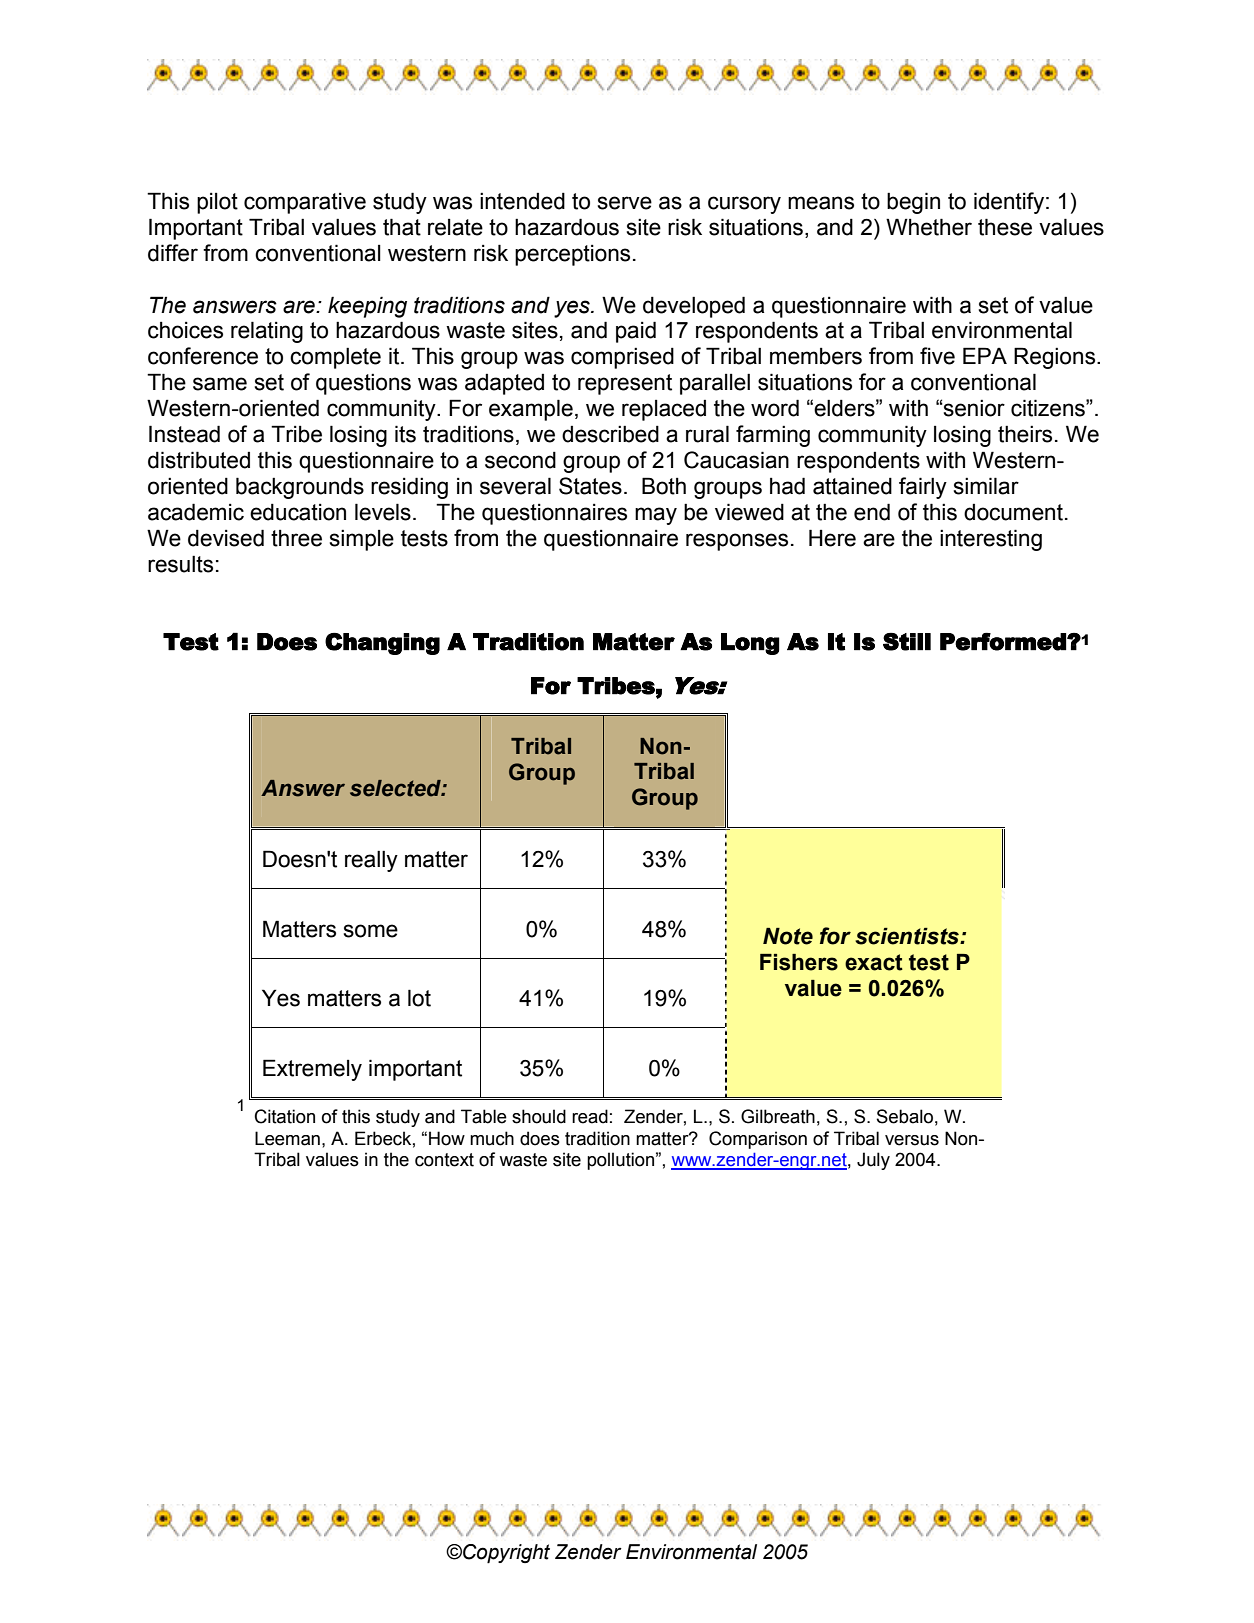 The width and height of the screenshot is (1254, 1623). Describe the element at coordinates (590, 1116) in the screenshot. I see `read` at that location.
